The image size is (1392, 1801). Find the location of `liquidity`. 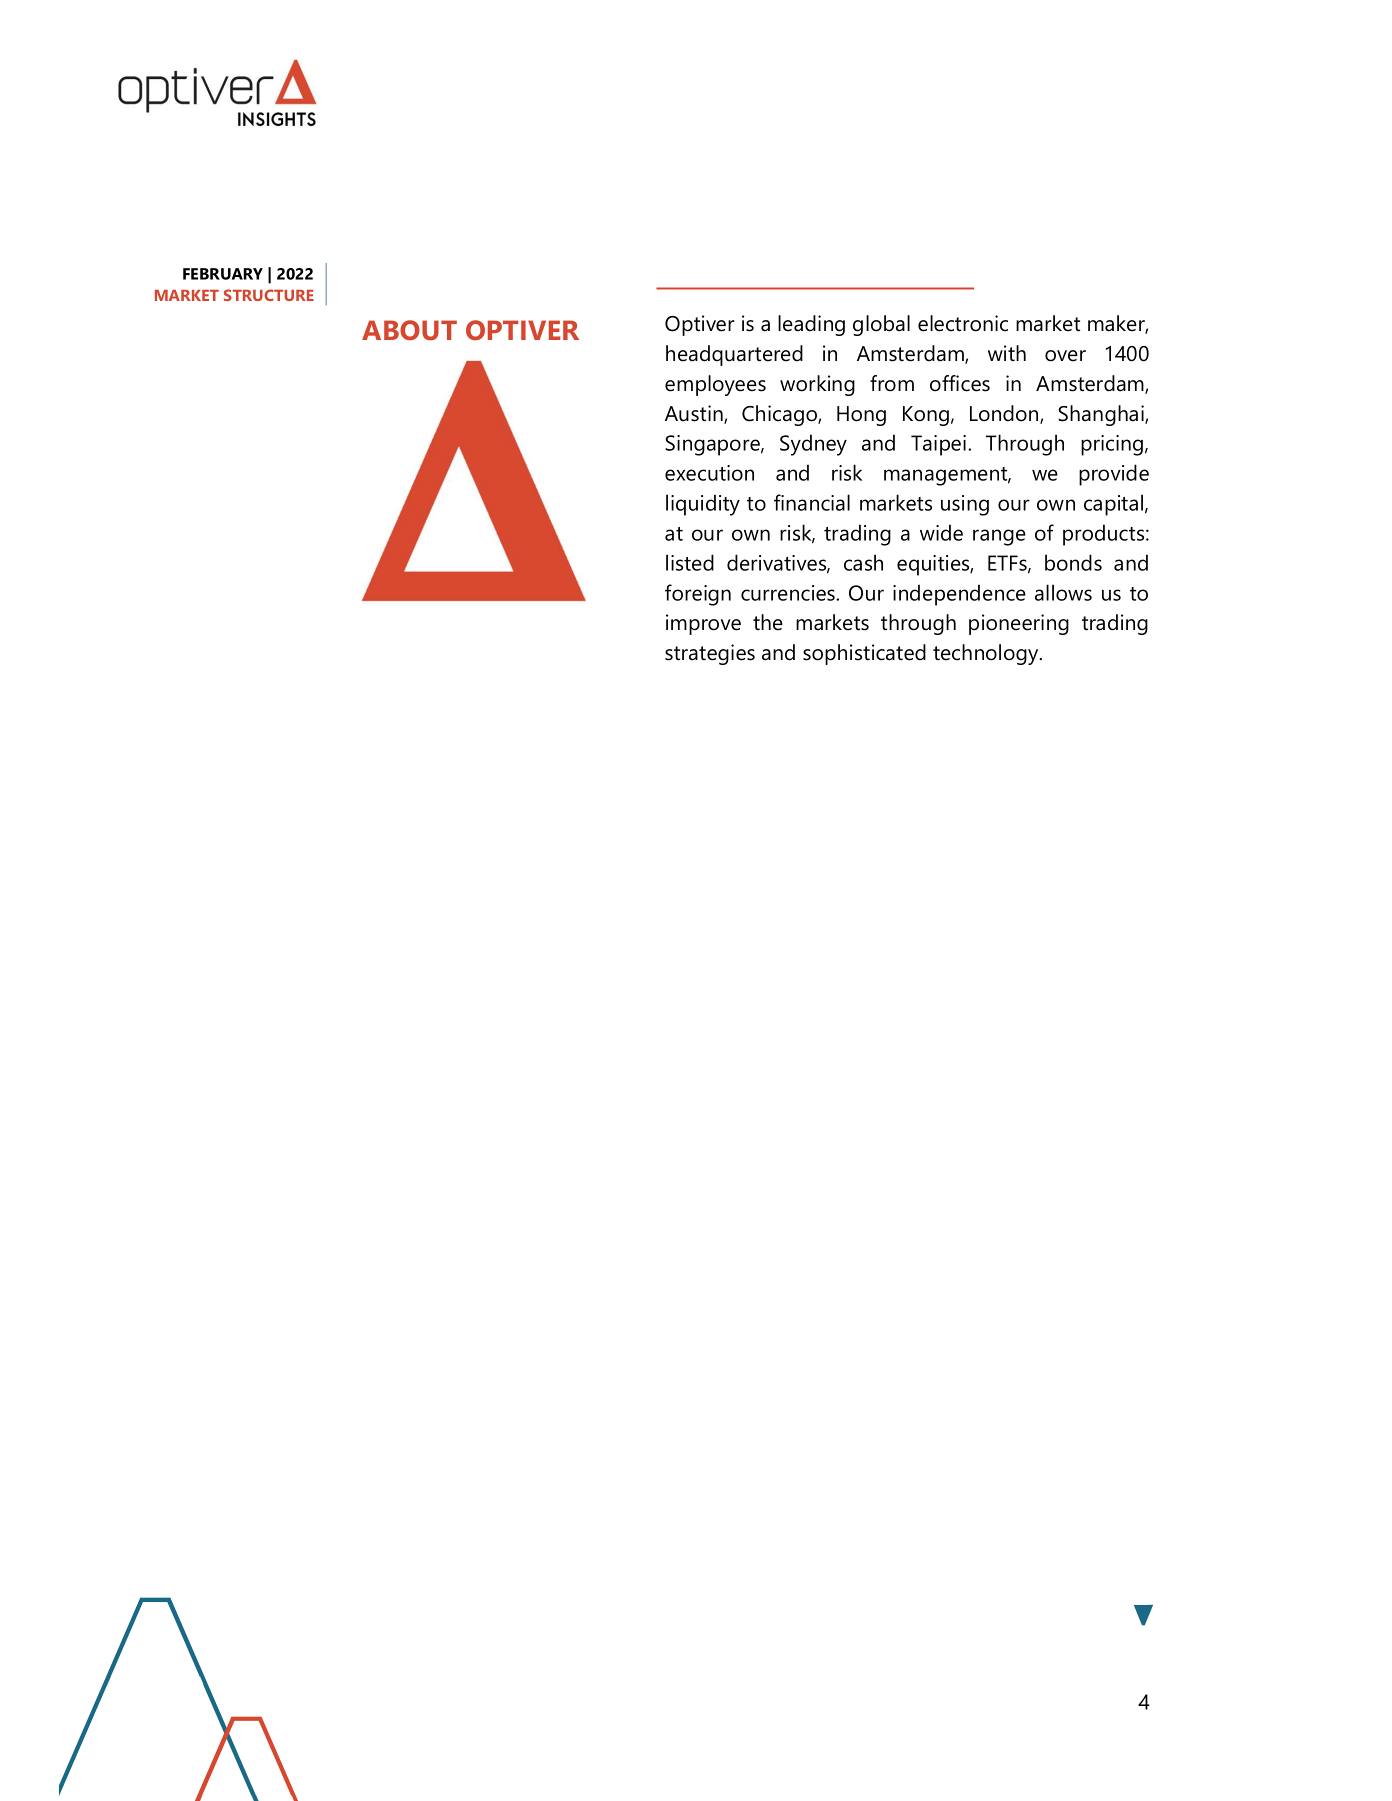

liquidity is located at coordinates (703, 505).
